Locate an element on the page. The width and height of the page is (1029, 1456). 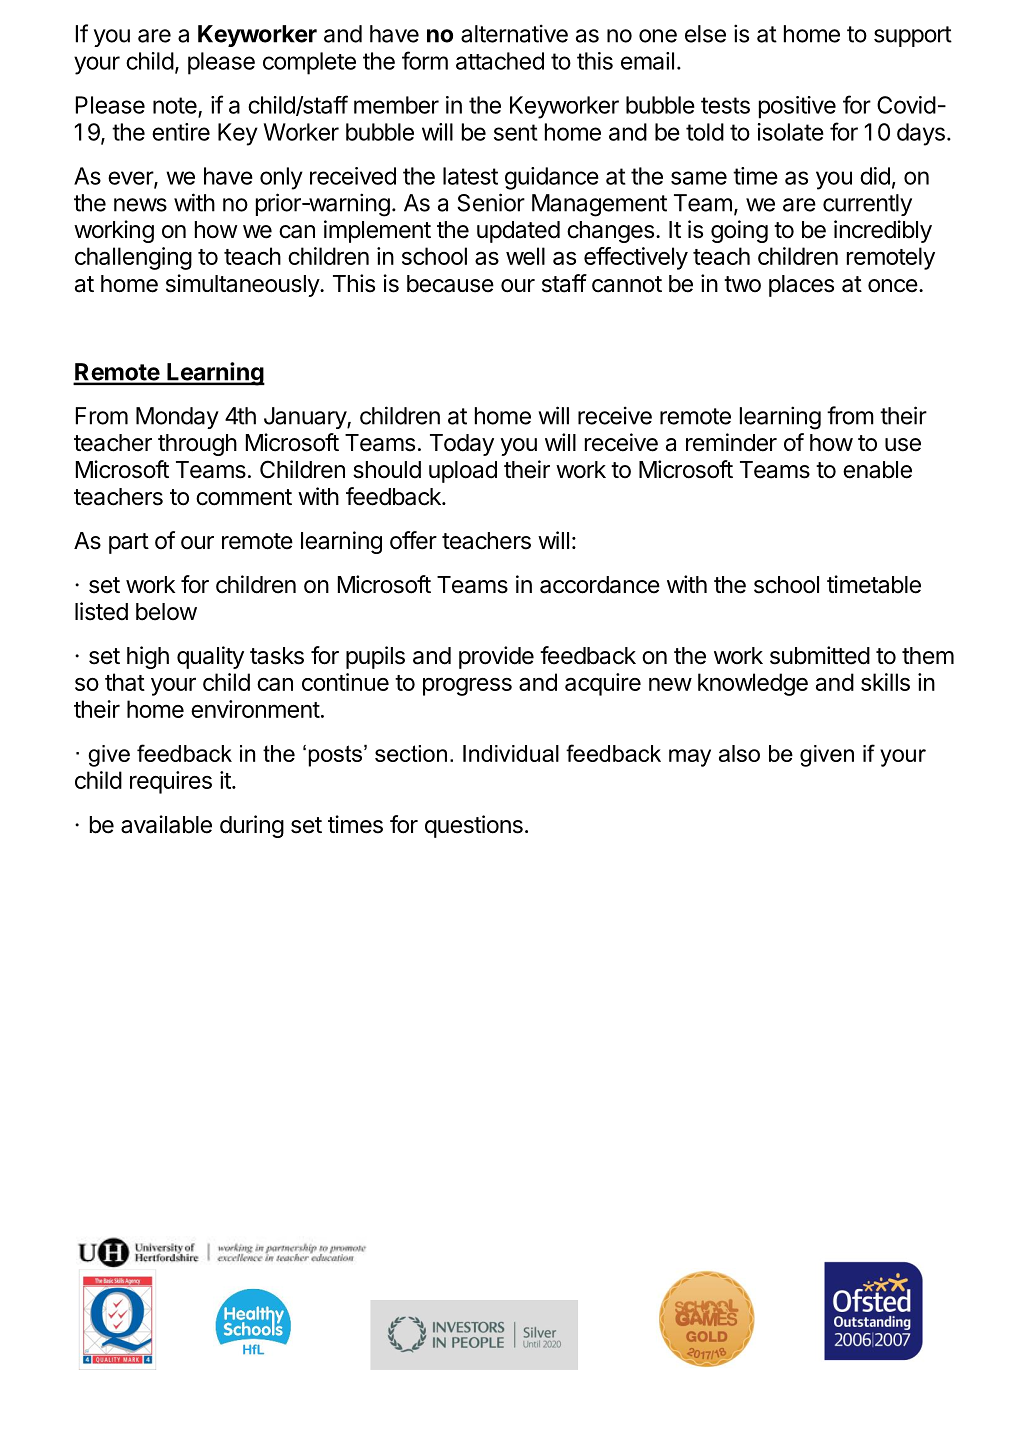
offer is located at coordinates (413, 540).
